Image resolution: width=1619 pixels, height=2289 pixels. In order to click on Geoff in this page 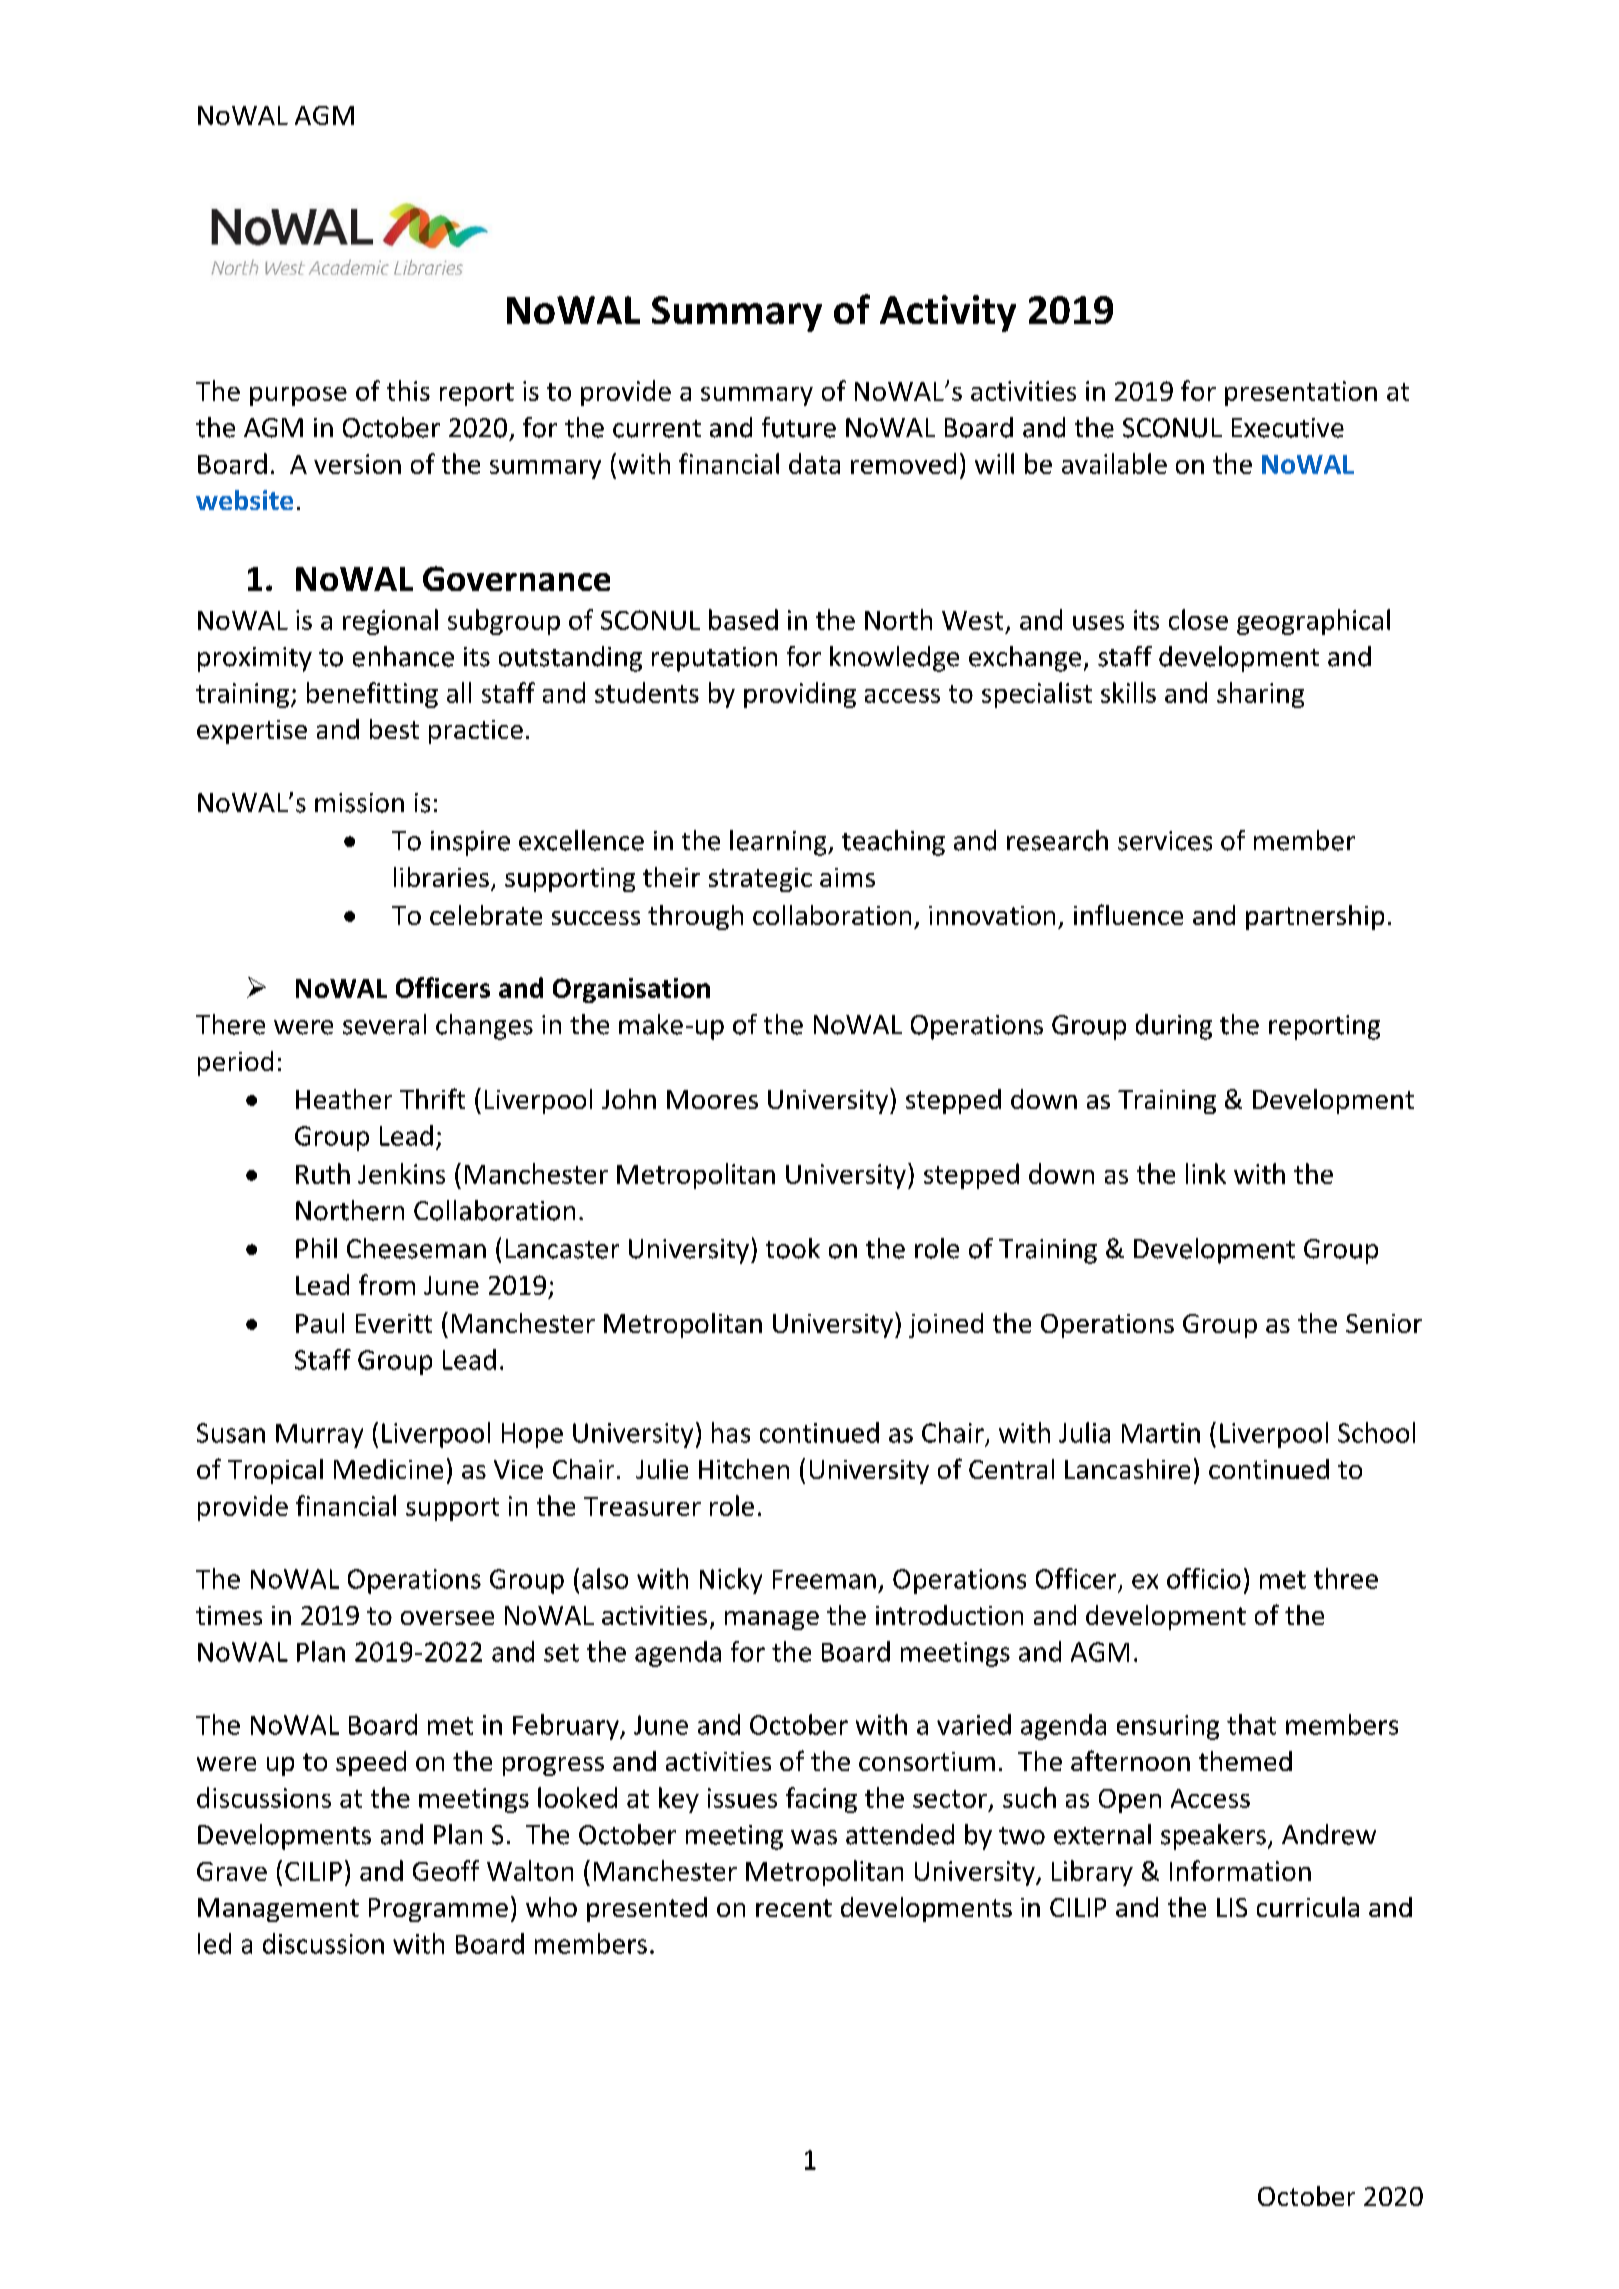, I will do `click(446, 1870)`.
